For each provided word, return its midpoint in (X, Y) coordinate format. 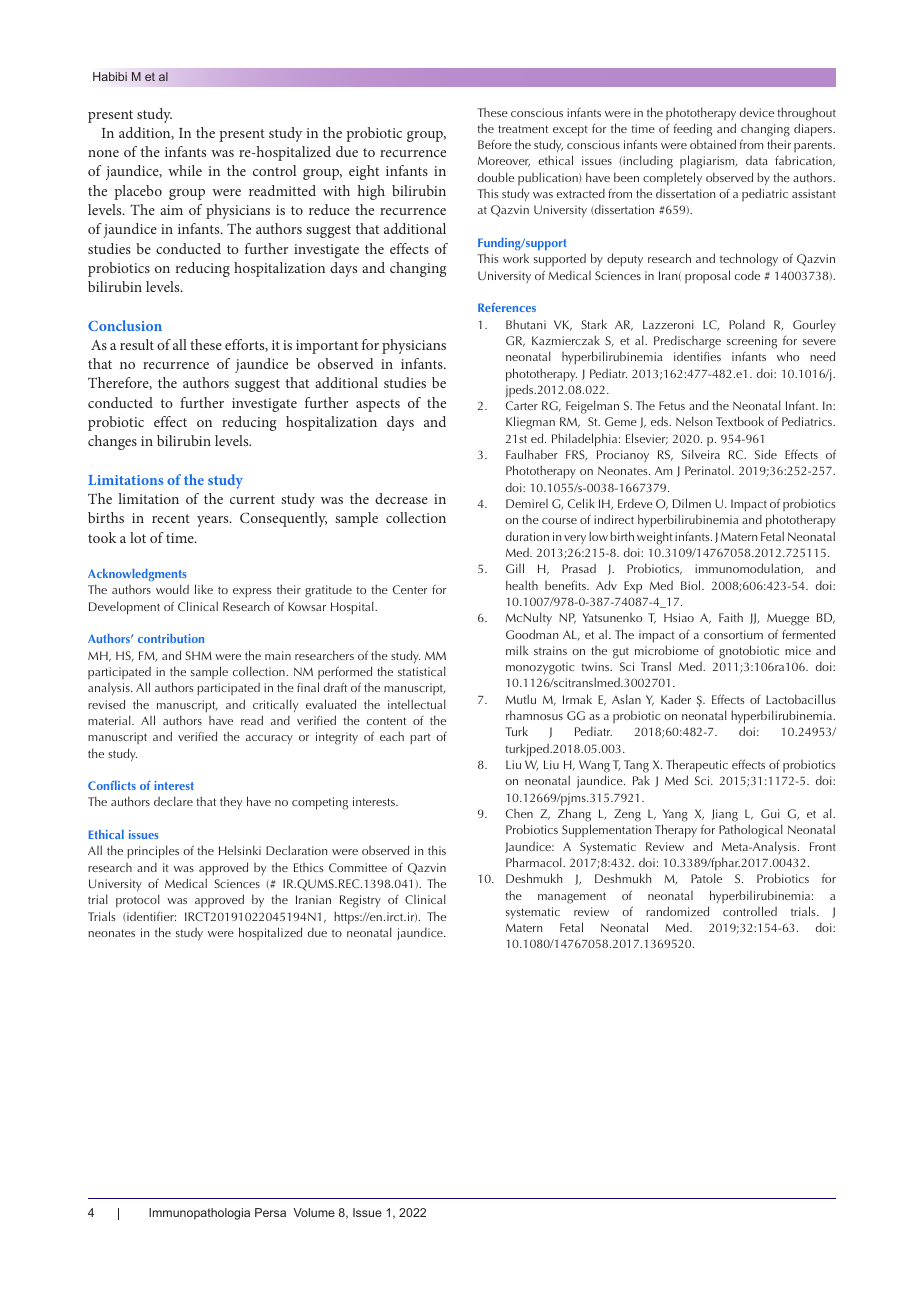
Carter (522, 405)
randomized (677, 911)
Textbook (740, 421)
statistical (422, 671)
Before (495, 144)
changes (112, 442)
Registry (360, 901)
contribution (171, 638)
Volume (314, 1212)
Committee (358, 867)
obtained (713, 144)
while (185, 170)
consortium (733, 634)
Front (823, 846)
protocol (138, 901)
